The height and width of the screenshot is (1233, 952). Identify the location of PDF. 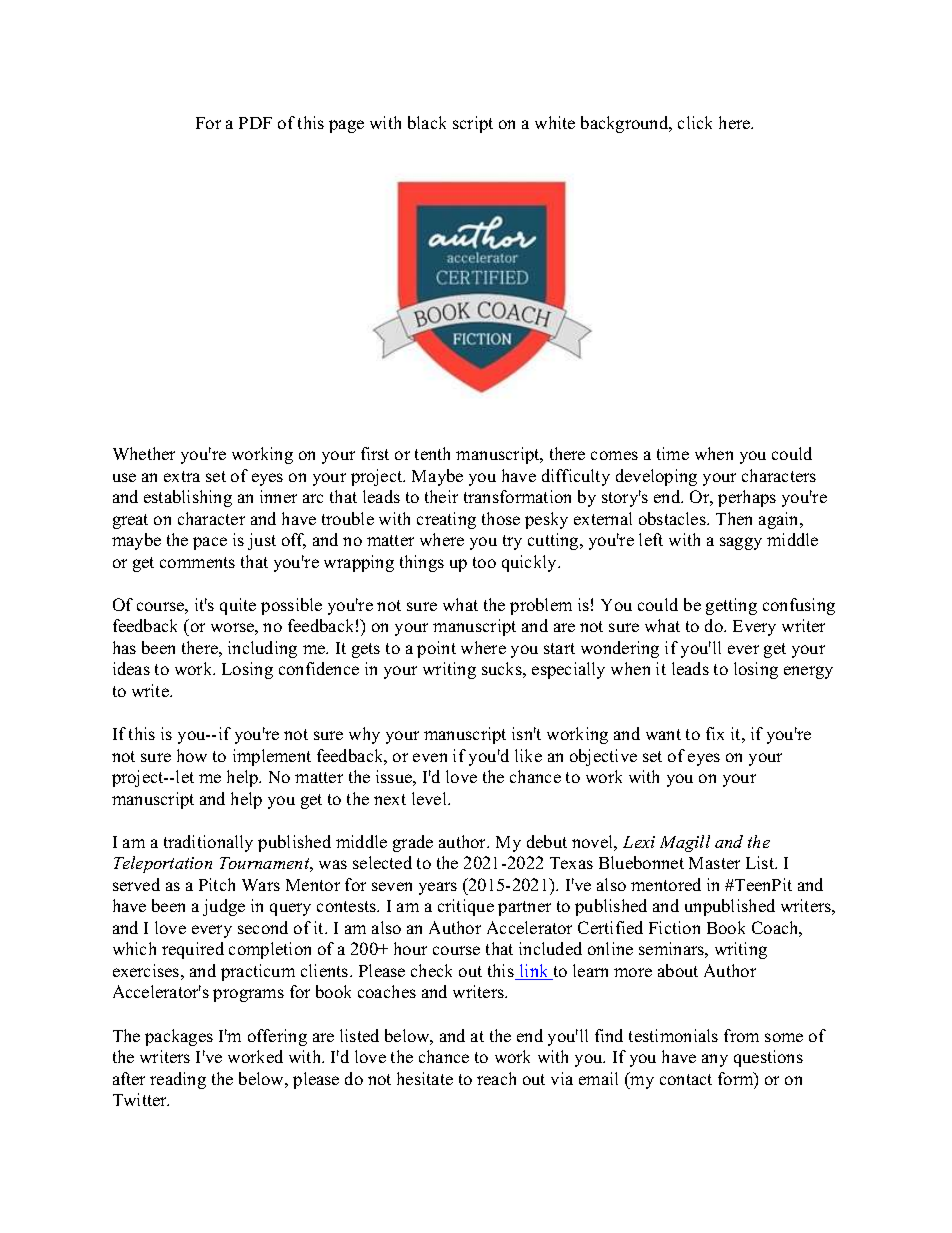
(255, 123).
